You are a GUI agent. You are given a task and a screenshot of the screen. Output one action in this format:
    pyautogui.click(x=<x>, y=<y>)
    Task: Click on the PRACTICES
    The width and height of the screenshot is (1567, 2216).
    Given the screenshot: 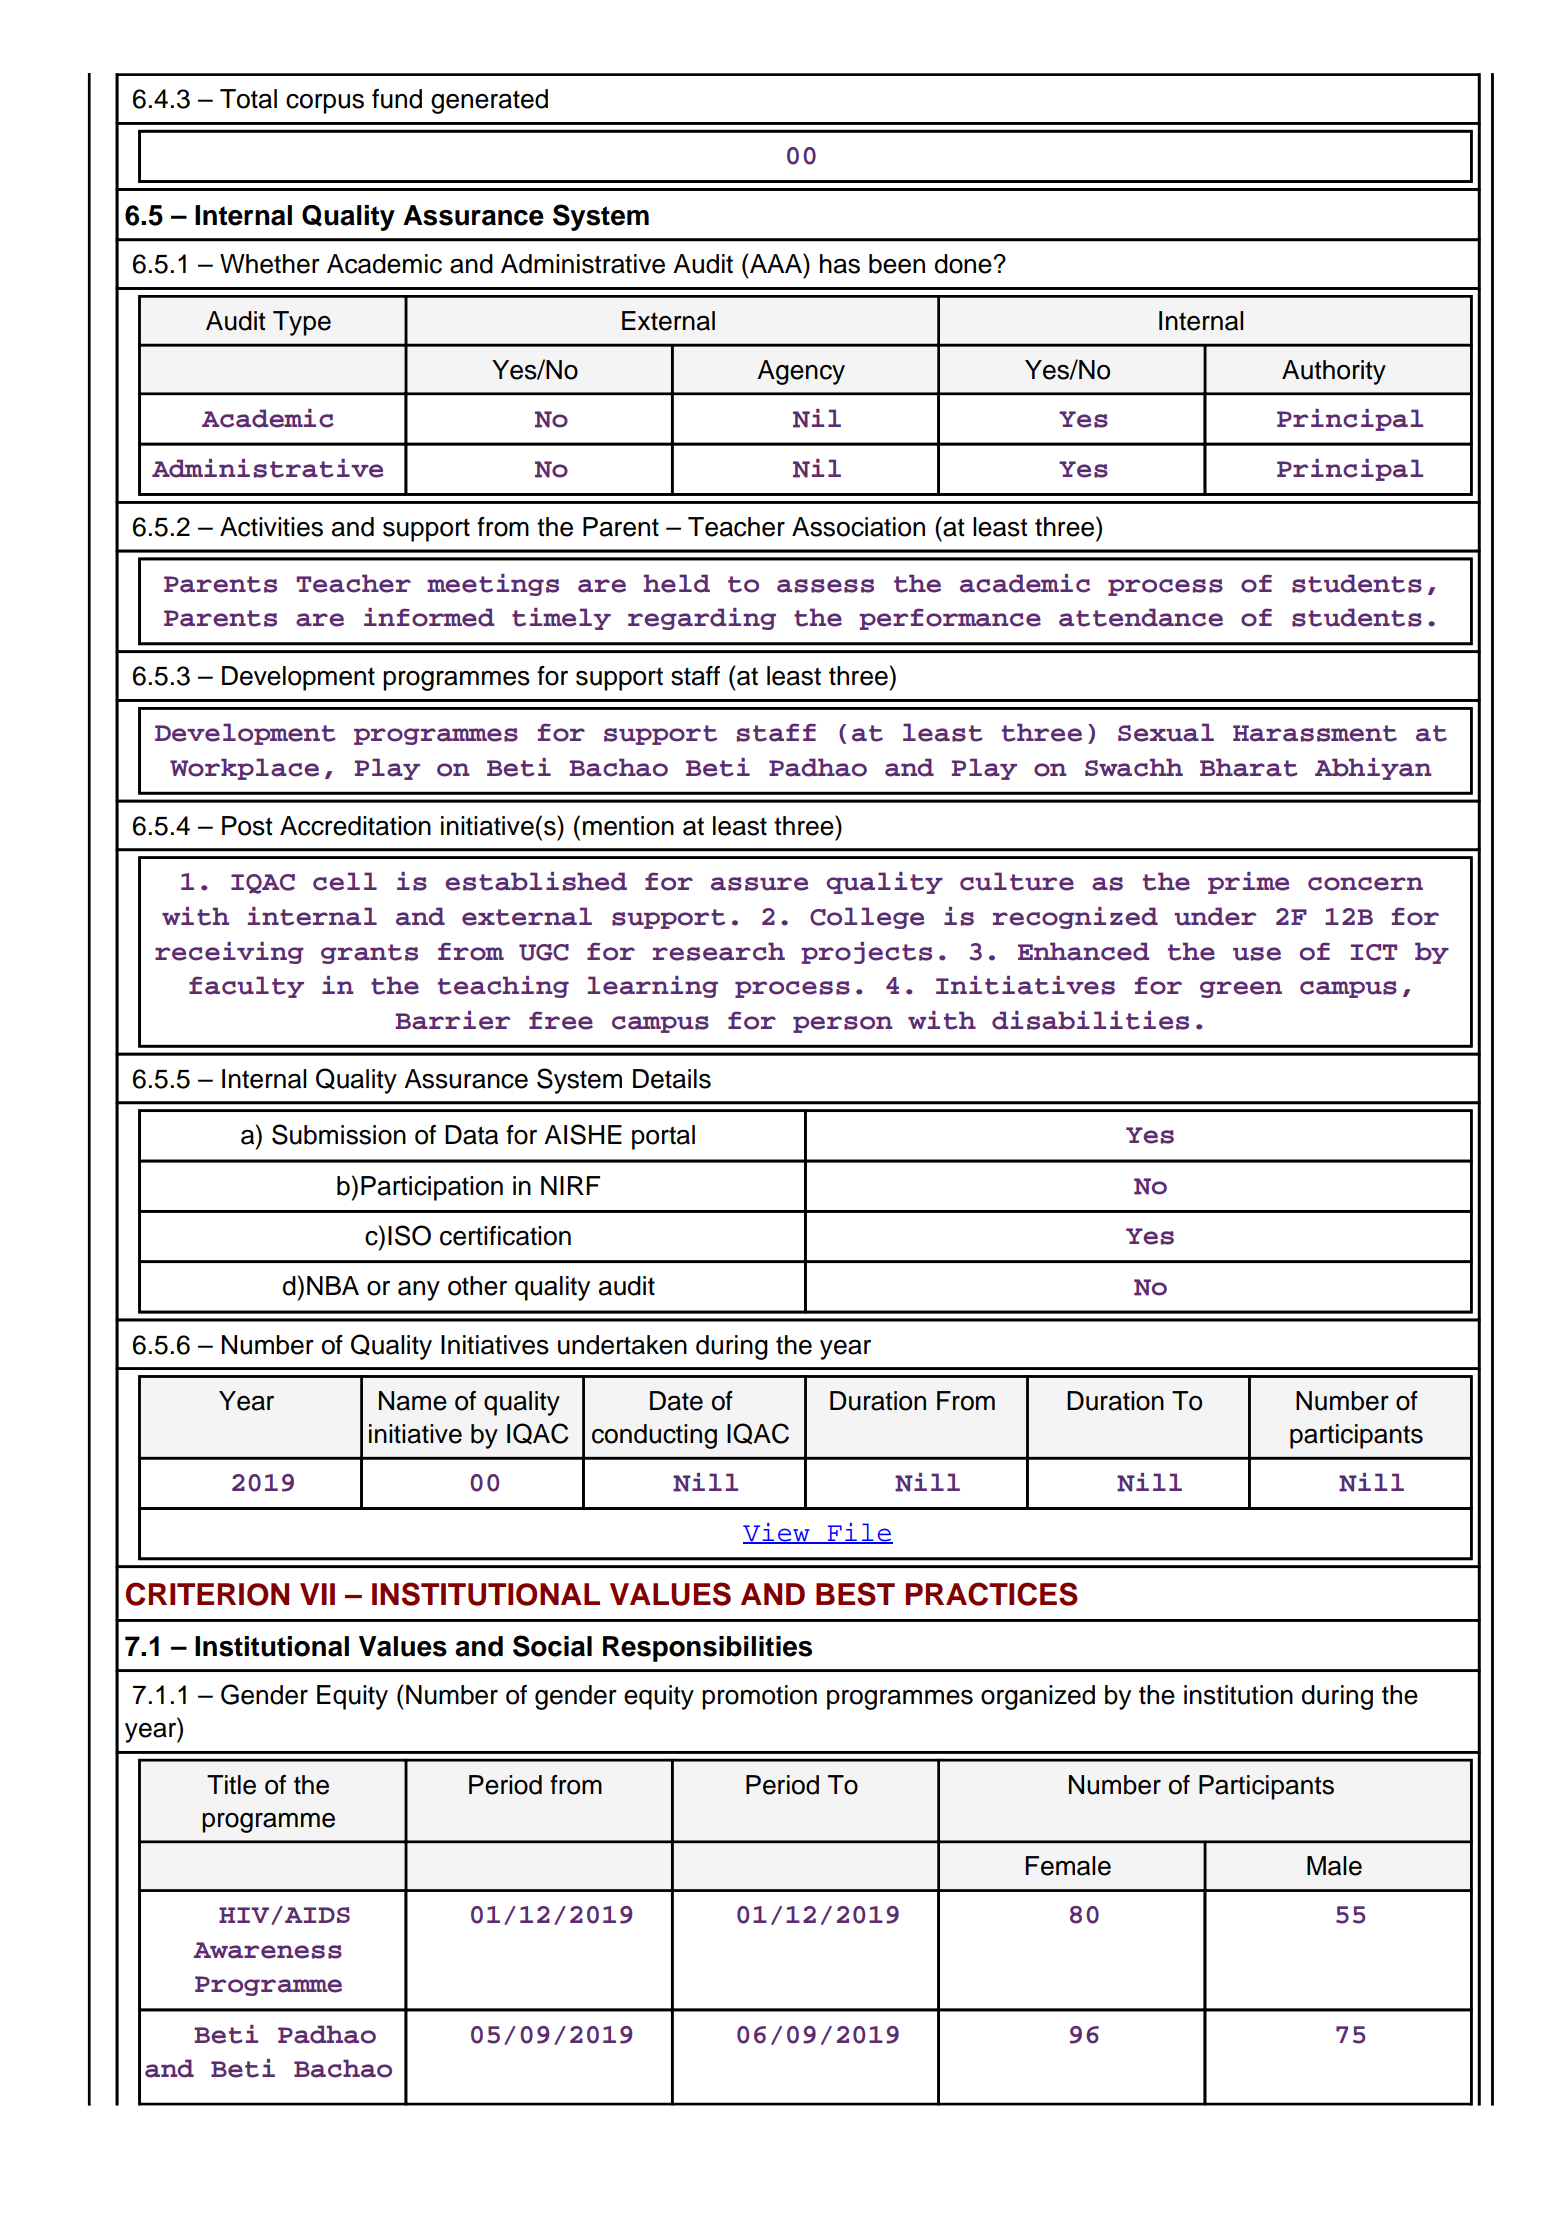 What is the action you would take?
    pyautogui.click(x=992, y=1594)
